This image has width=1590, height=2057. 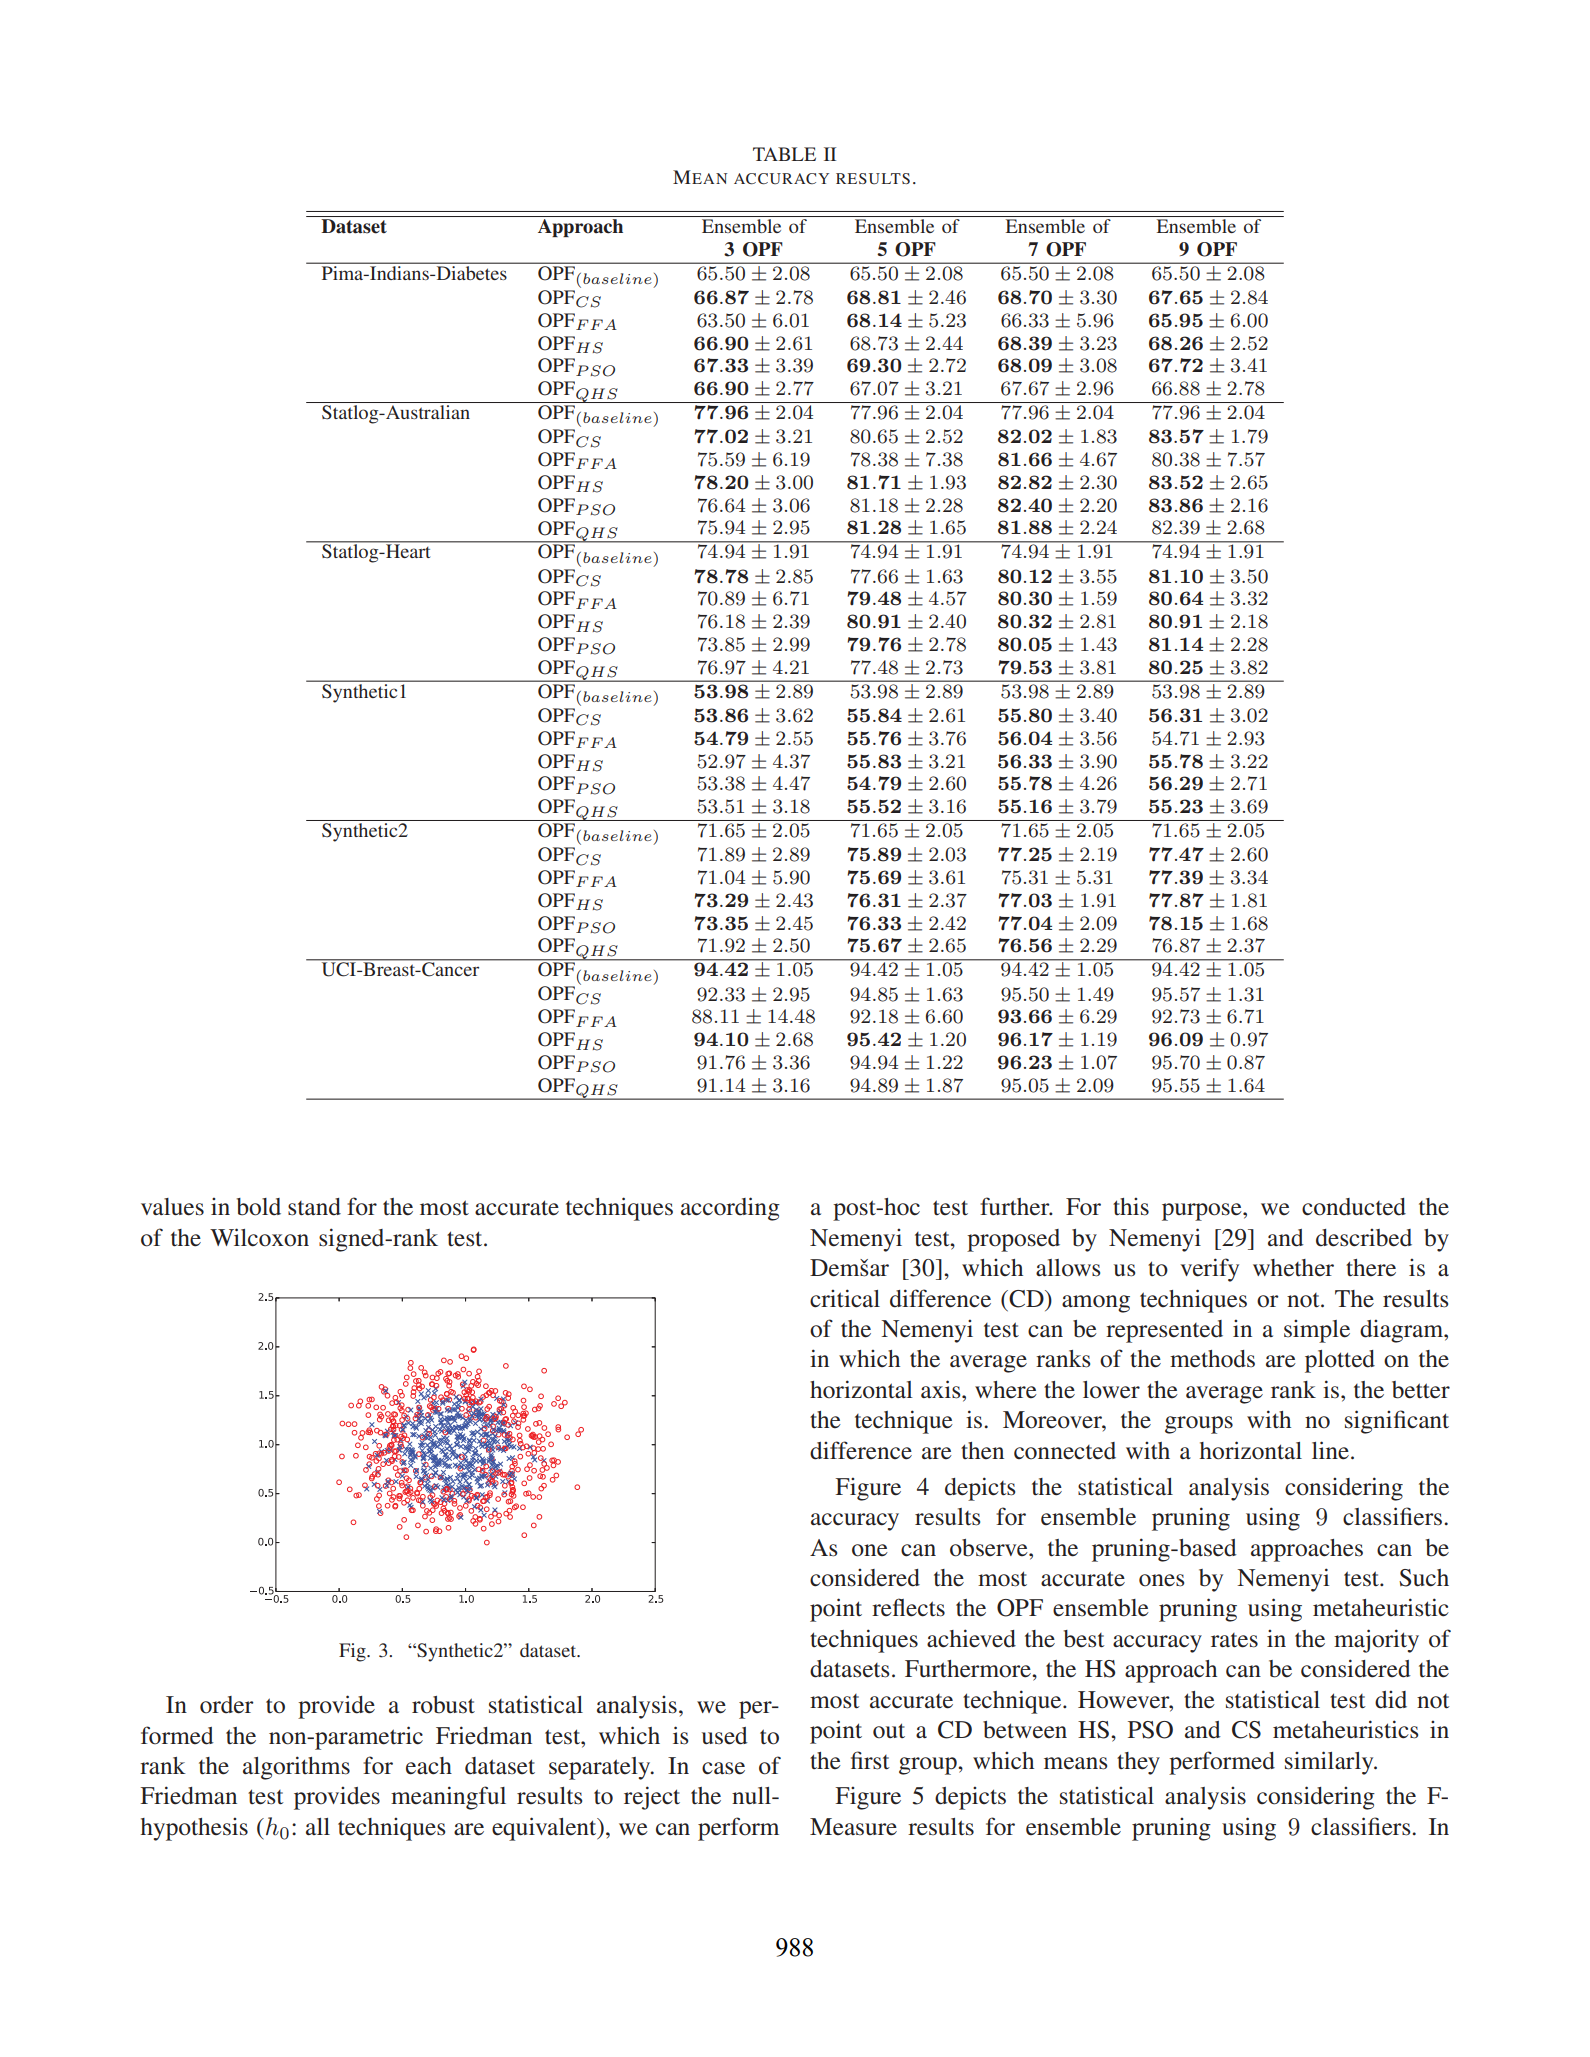 What do you see at coordinates (1330, 1763) in the image?
I see `similarly` at bounding box center [1330, 1763].
